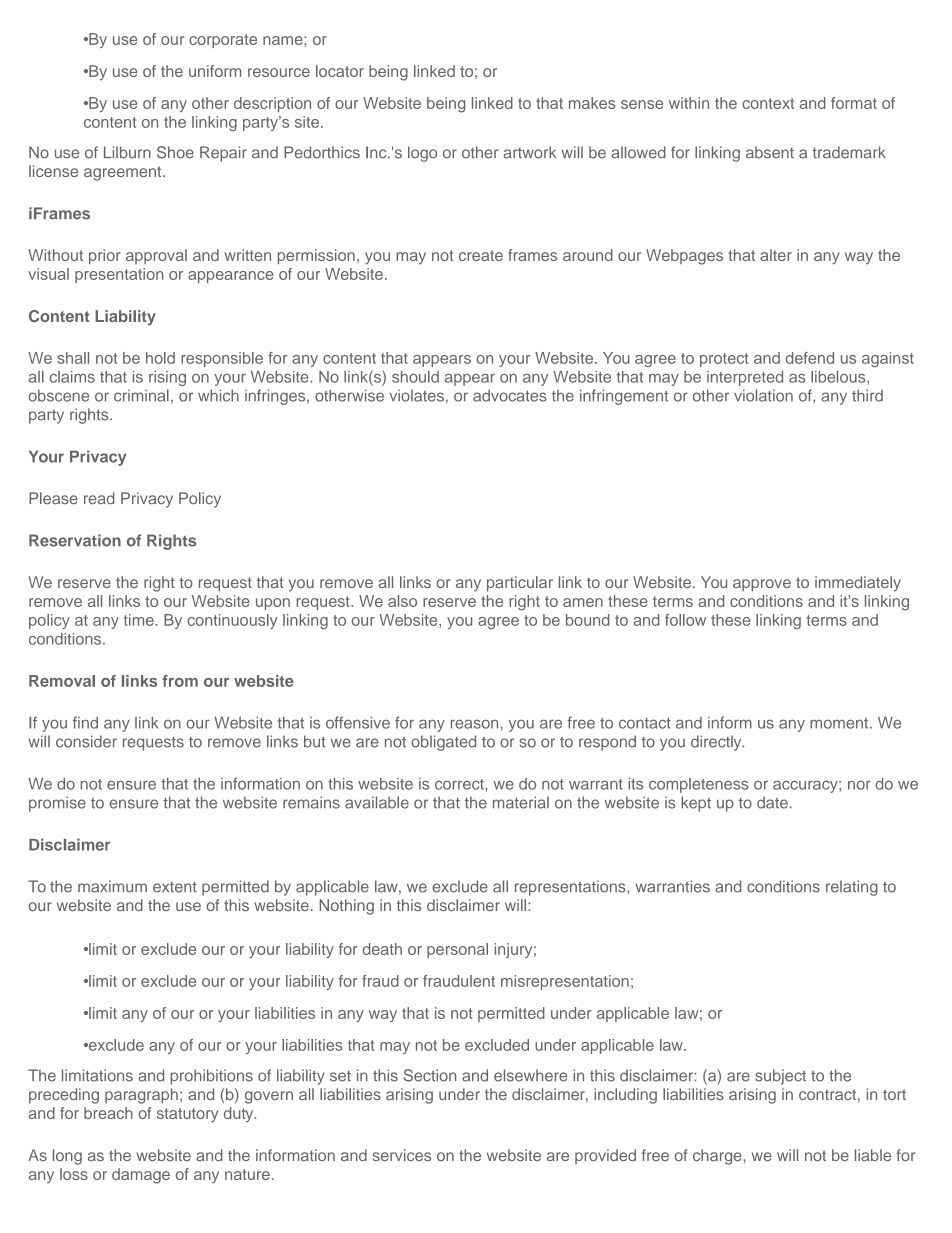 The height and width of the image is (1233, 952). Describe the element at coordinates (520, 584) in the image. I see `particular` at that location.
